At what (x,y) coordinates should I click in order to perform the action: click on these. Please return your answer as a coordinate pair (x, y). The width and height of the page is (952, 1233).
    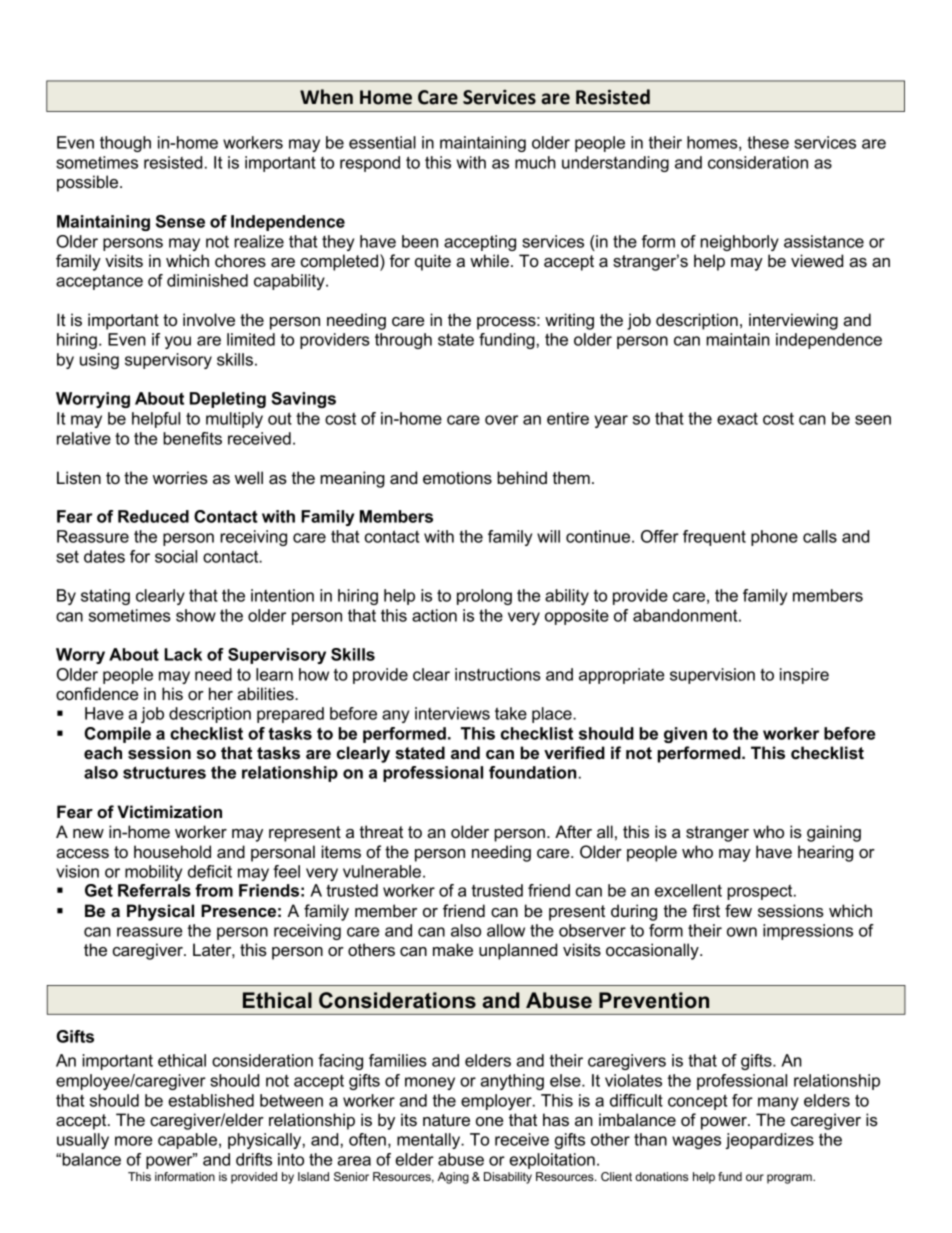
    Looking at the image, I should click on (768, 142).
